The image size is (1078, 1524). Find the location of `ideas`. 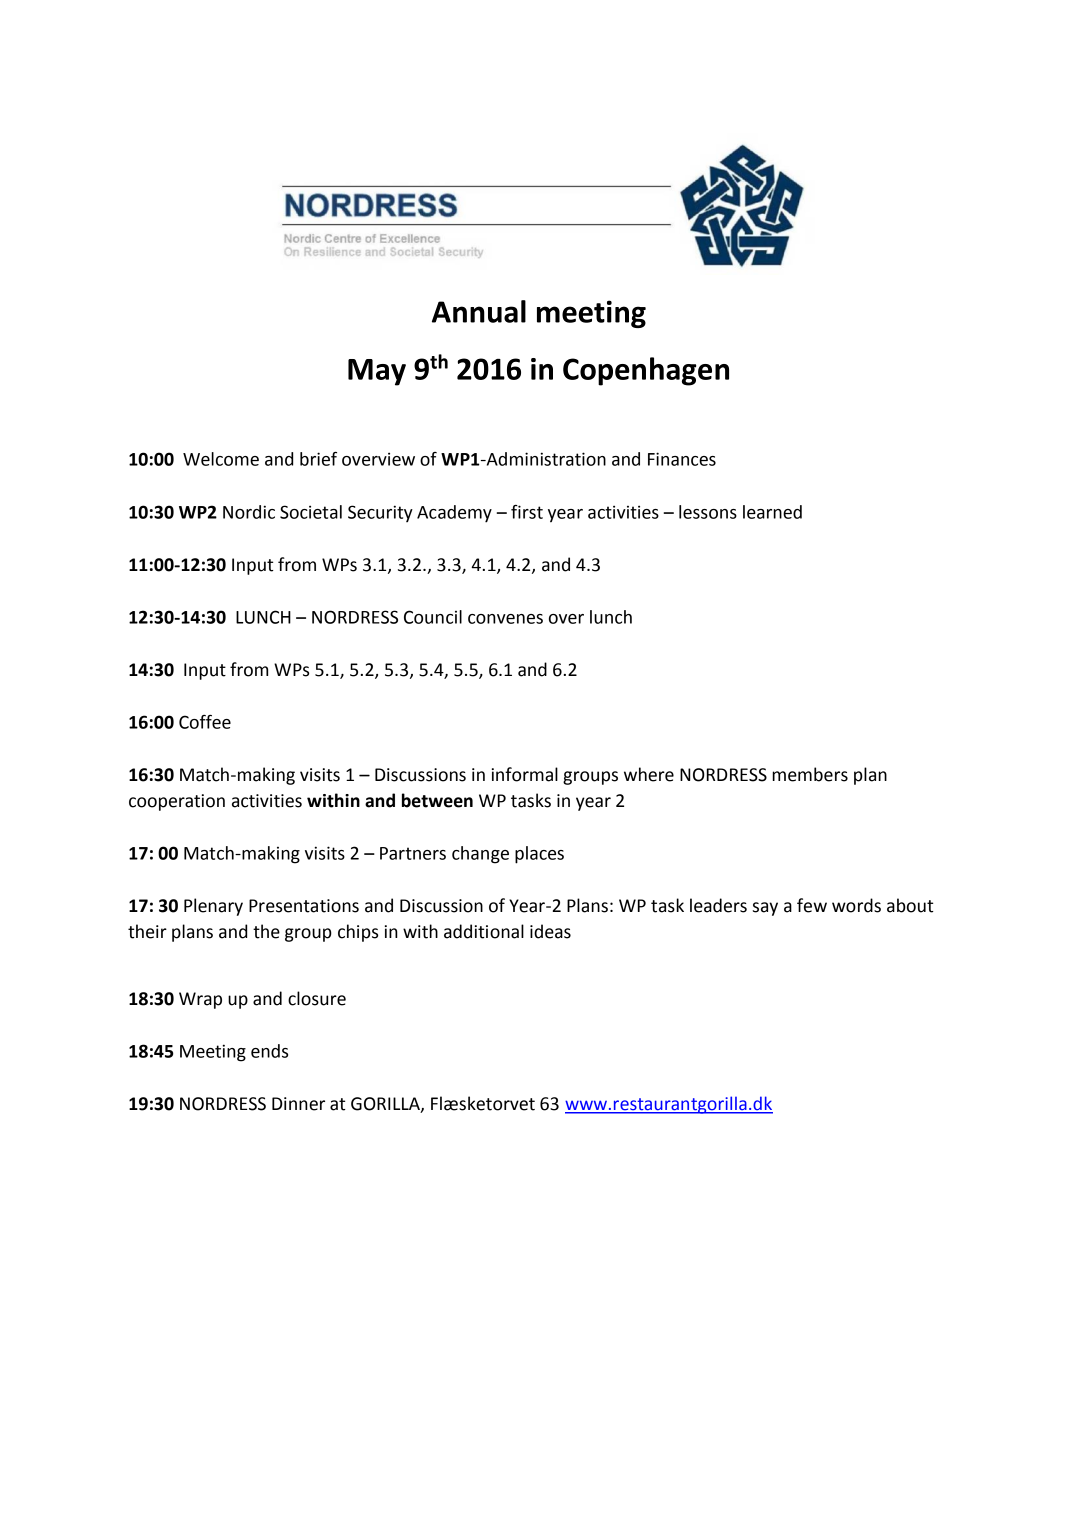

ideas is located at coordinates (550, 931).
